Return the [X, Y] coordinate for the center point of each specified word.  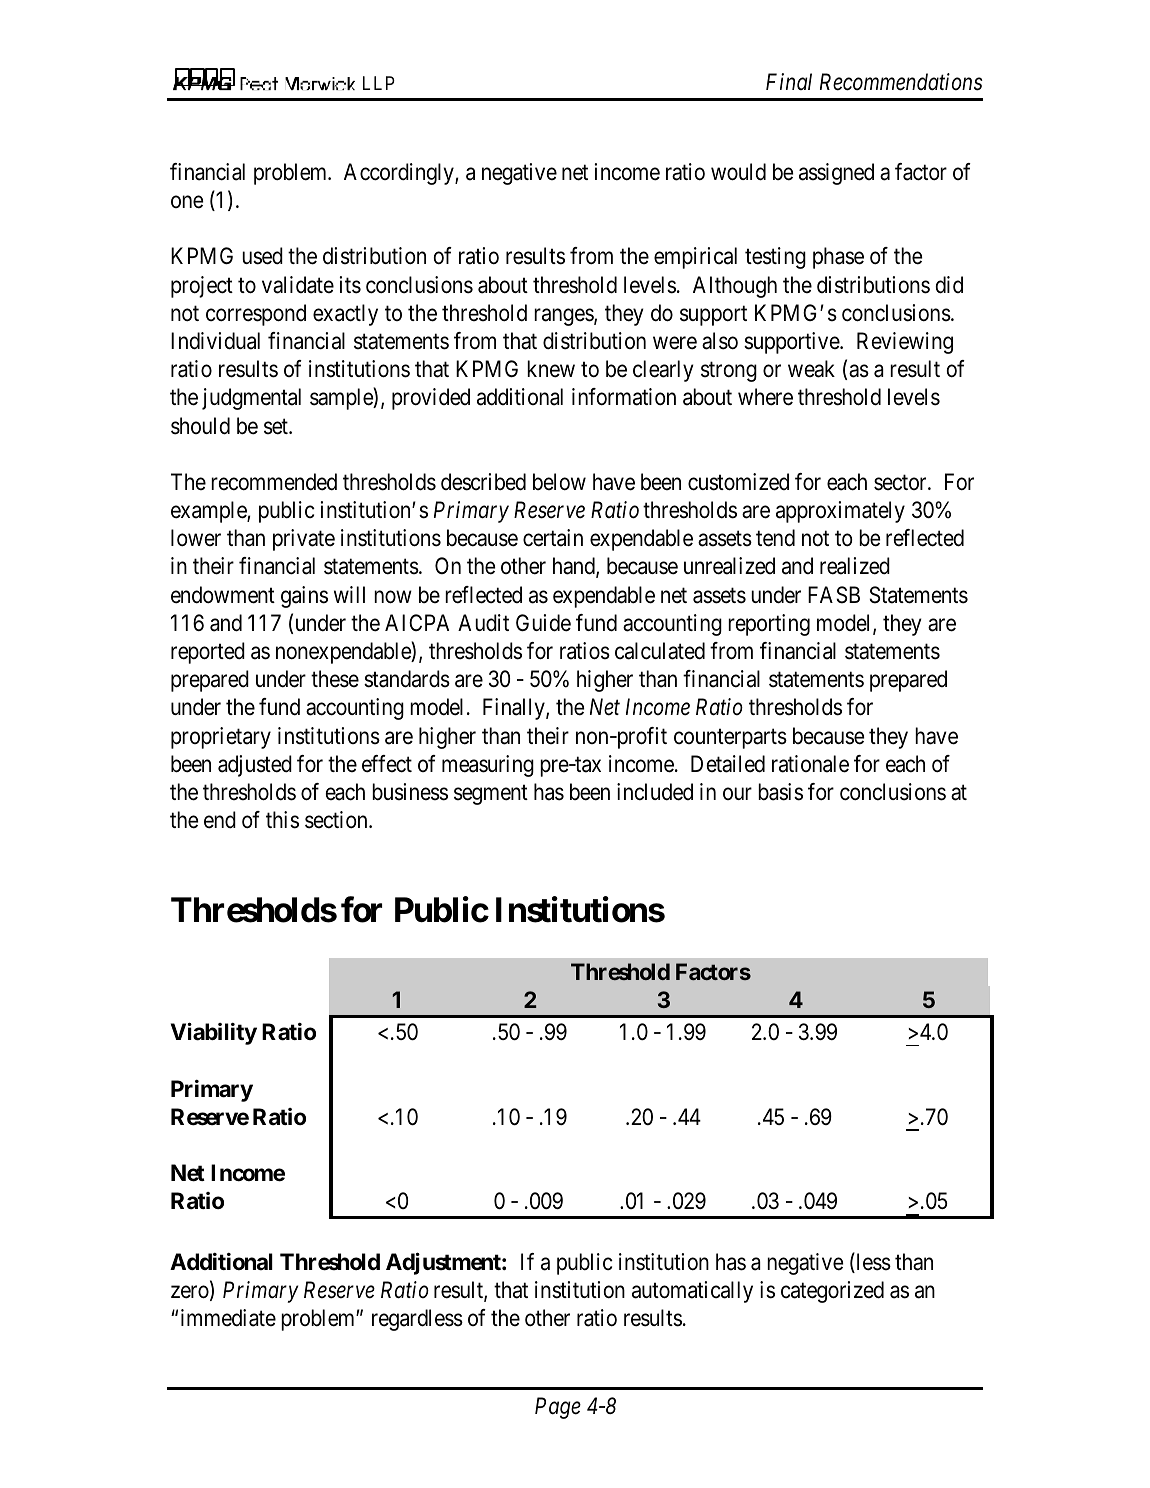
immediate [228, 1318]
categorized [832, 1292]
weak [811, 369]
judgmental [251, 399]
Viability [214, 1034]
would [738, 172]
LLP [379, 83]
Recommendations [901, 82]
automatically [692, 1292]
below [559, 482]
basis [780, 792]
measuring [488, 766]
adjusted [255, 766]
